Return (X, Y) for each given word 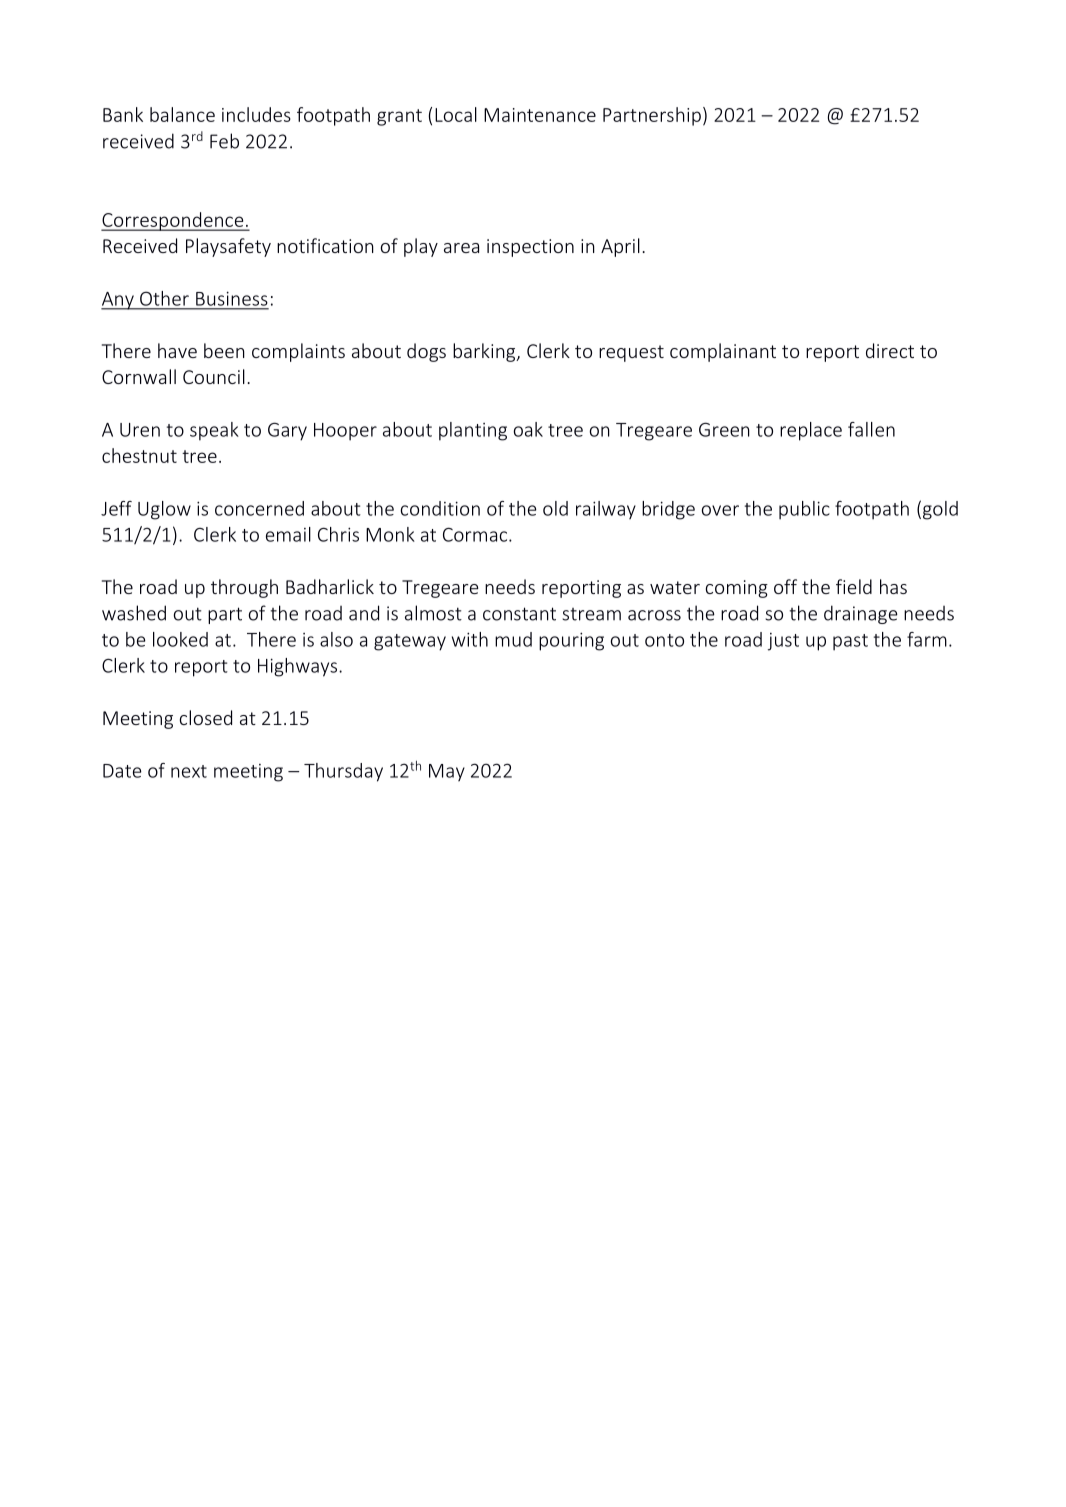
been (224, 350)
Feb (224, 141)
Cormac (476, 535)
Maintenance (540, 115)
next (189, 771)
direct (890, 350)
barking (485, 352)
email (288, 534)
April (620, 247)
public (804, 510)
